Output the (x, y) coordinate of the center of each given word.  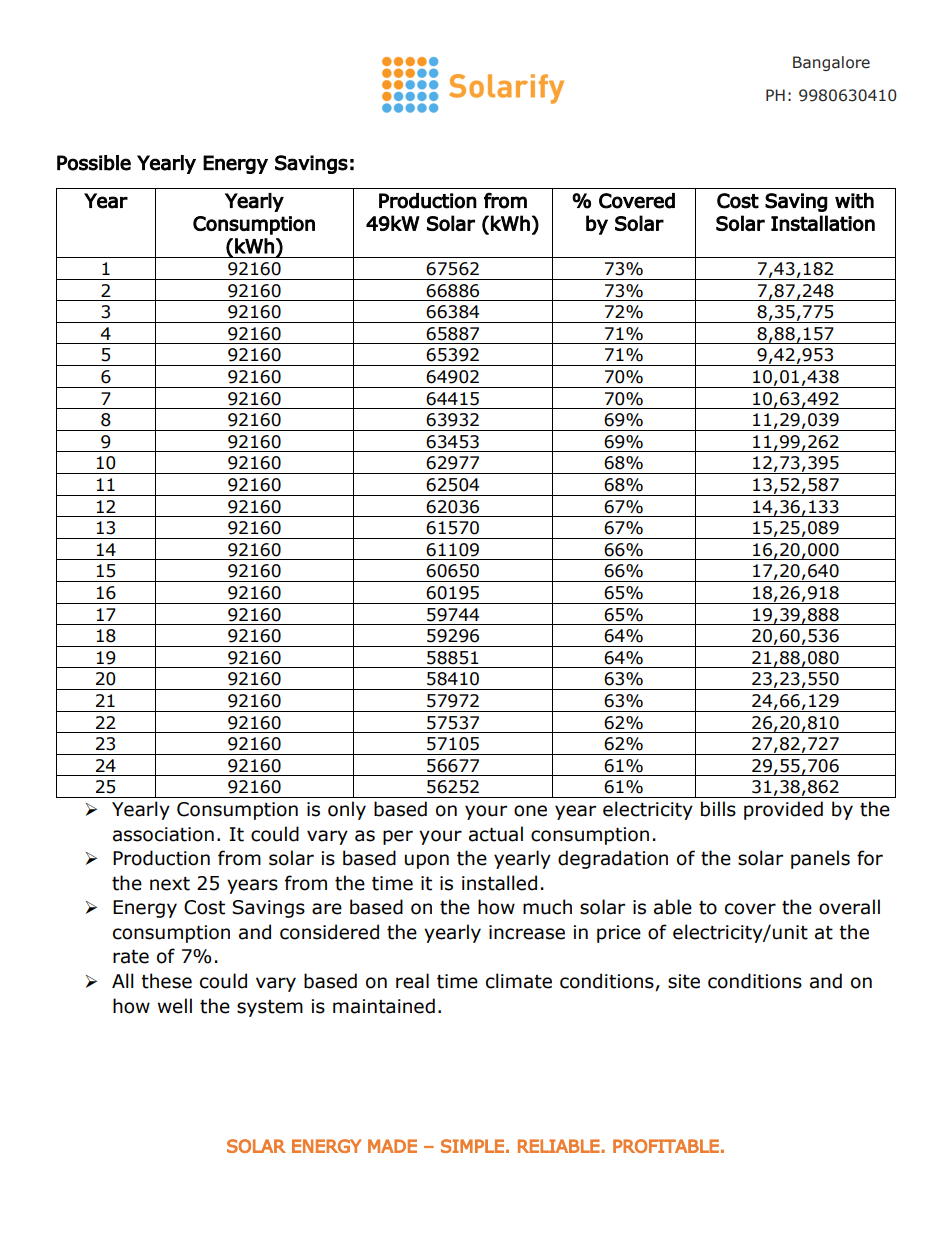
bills (718, 809)
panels (820, 859)
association (163, 834)
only (347, 810)
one (530, 811)
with (854, 201)
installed (499, 883)
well (175, 1006)
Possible (94, 163)
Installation (823, 223)
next (170, 884)
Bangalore (831, 63)
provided (783, 810)
